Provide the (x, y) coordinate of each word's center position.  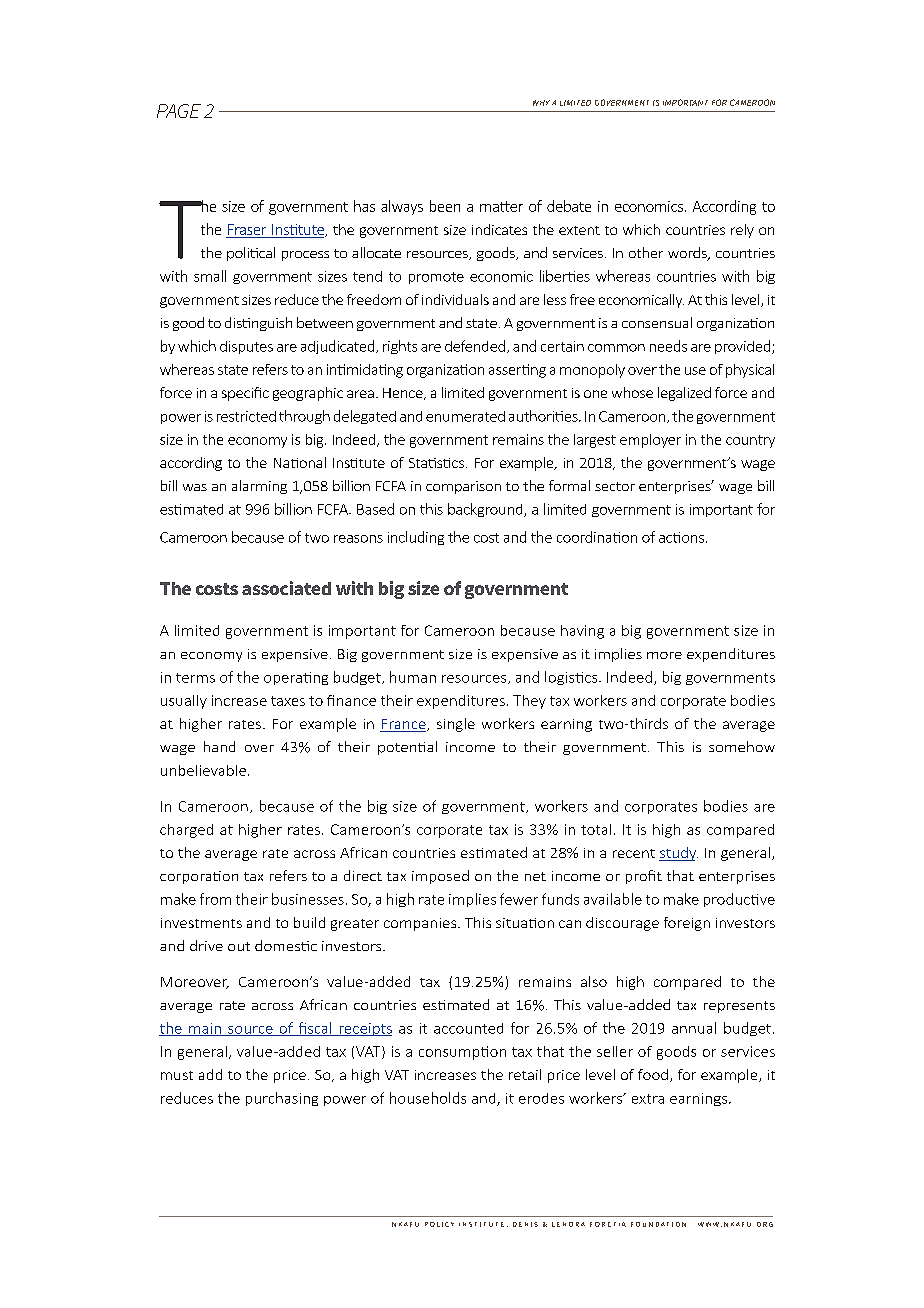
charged (186, 831)
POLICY (439, 1224)
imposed (440, 877)
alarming (259, 487)
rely (742, 231)
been (445, 206)
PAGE (179, 111)
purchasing (282, 1099)
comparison (463, 487)
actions (681, 537)
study (678, 854)
